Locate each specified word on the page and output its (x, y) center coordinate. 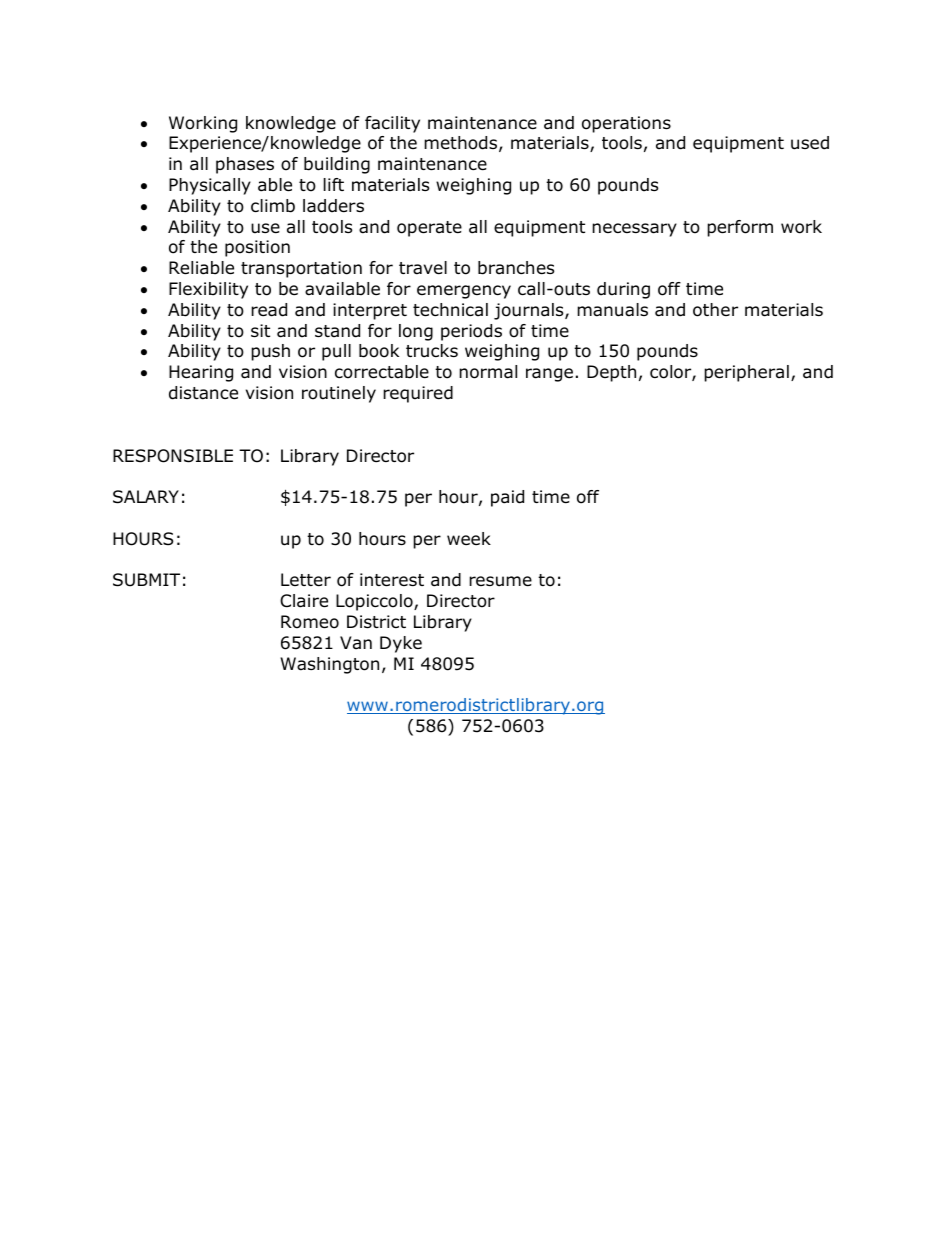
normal (488, 372)
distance (203, 393)
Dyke (401, 644)
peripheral (746, 373)
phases (245, 165)
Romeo (310, 622)
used (810, 143)
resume (500, 581)
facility (392, 124)
